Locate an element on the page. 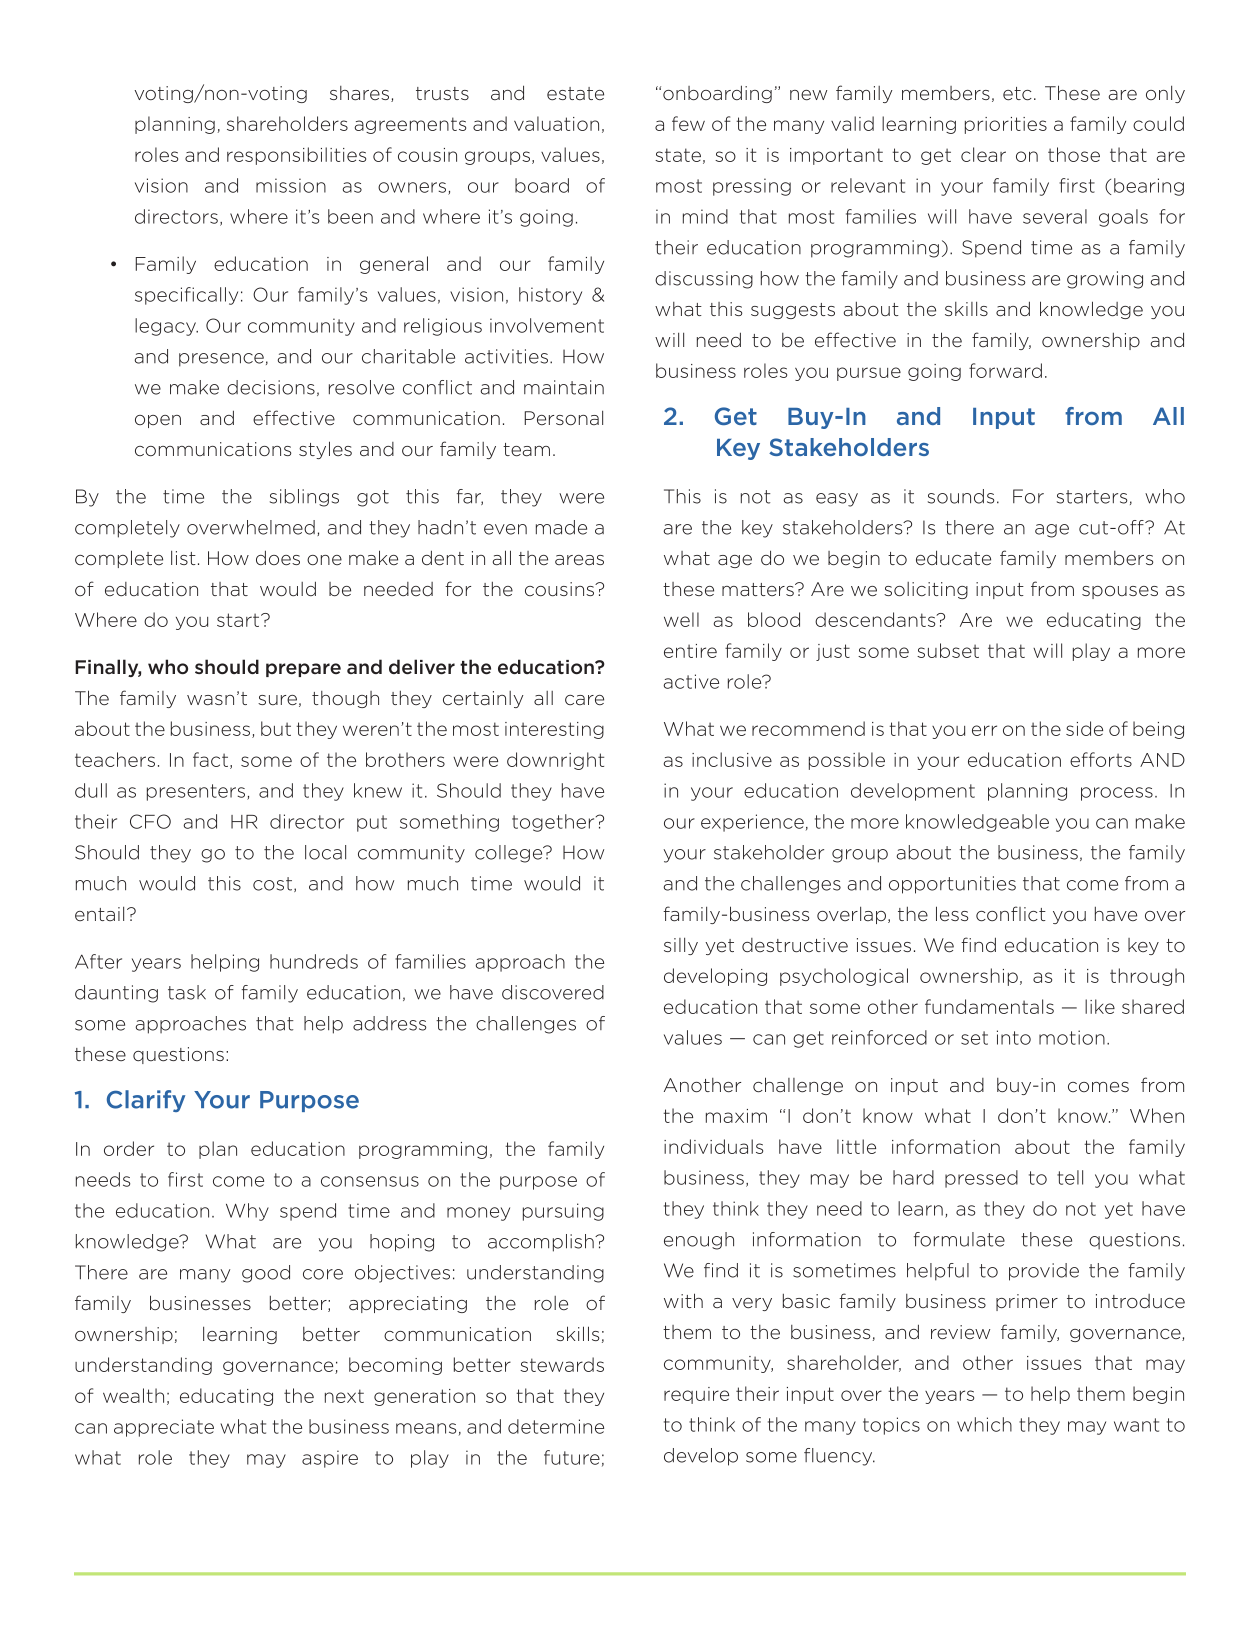 This page has height=1630, width=1260. responsibilities is located at coordinates (296, 156).
